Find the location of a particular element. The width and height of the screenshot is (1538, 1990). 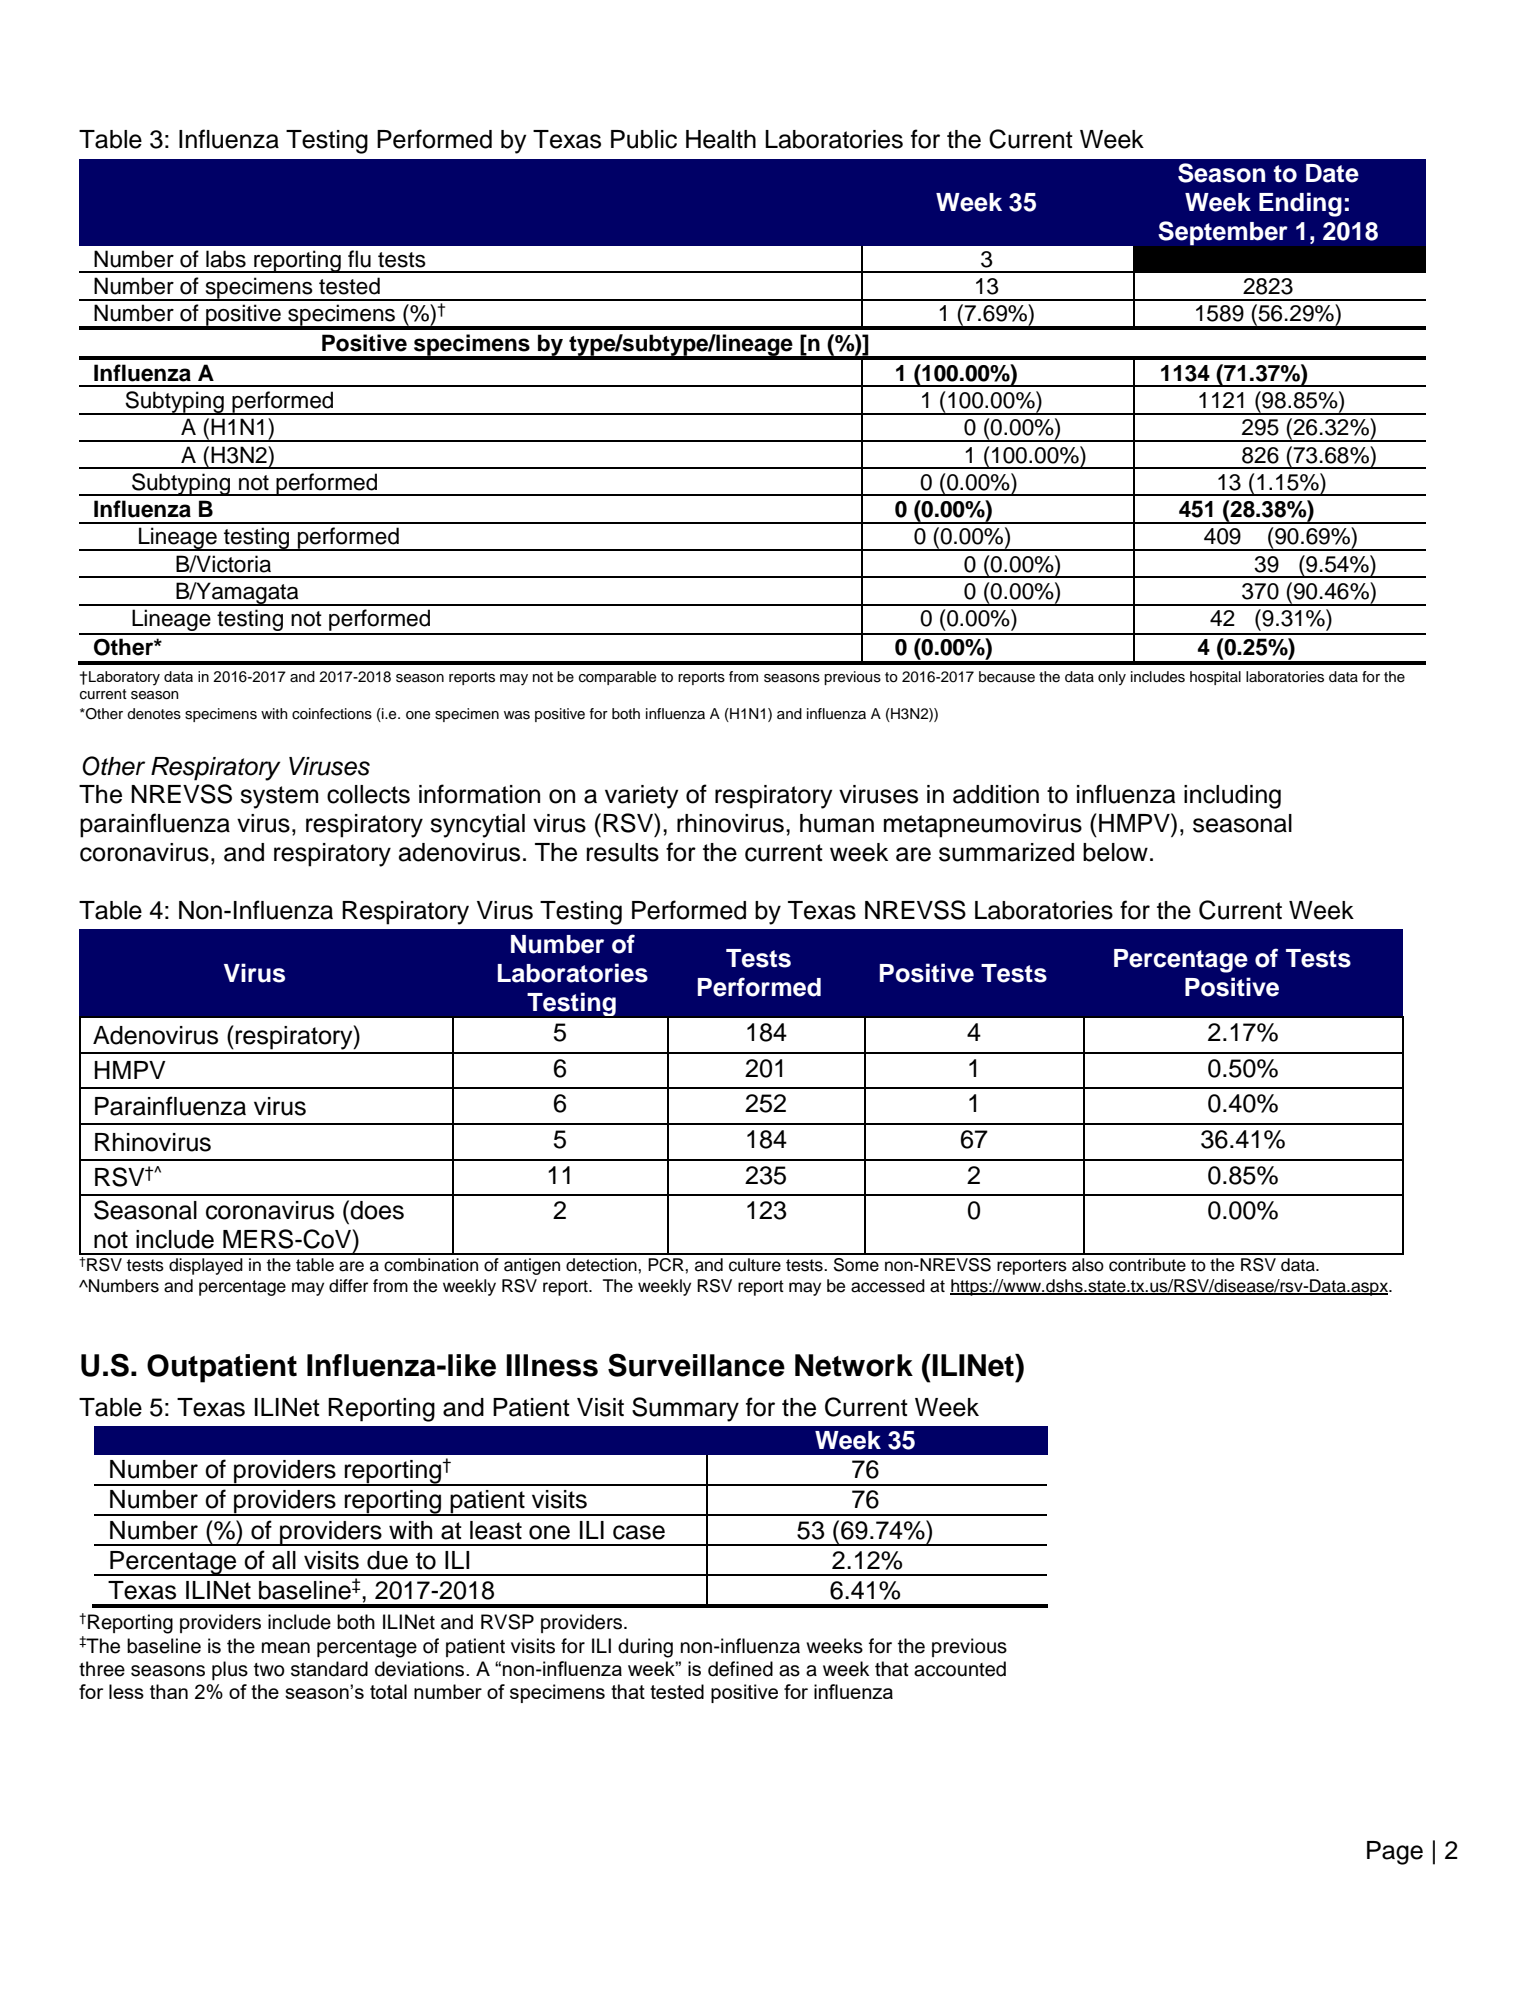

Health is located at coordinates (721, 139).
